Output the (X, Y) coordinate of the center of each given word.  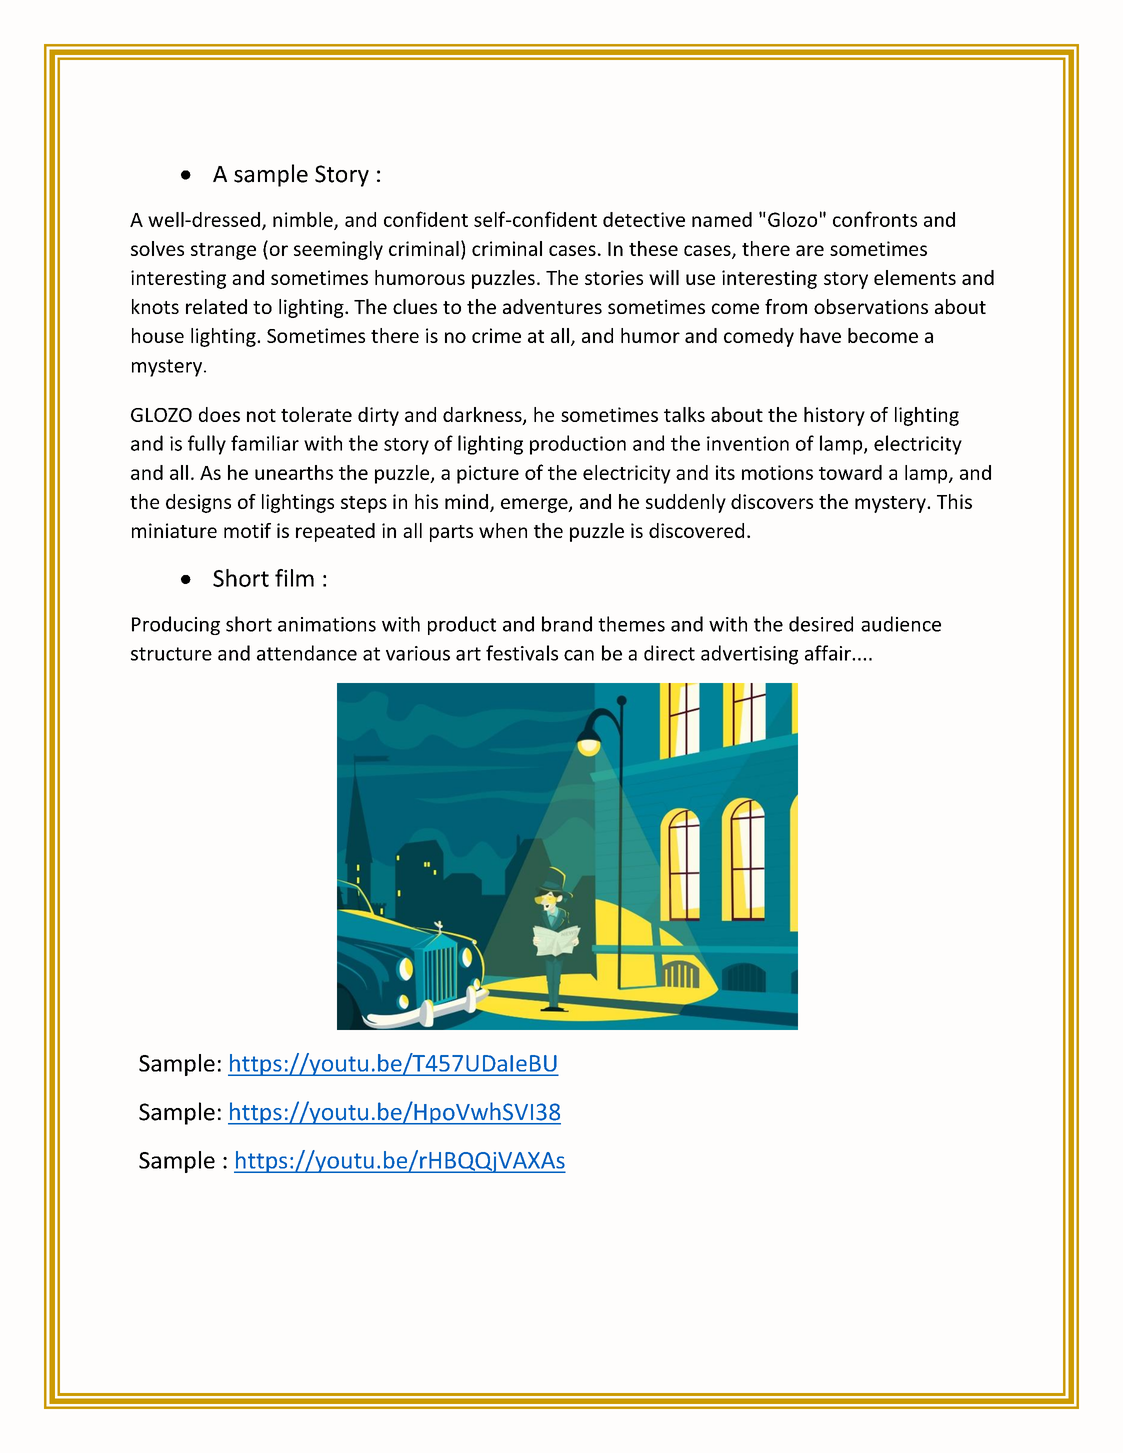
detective (644, 219)
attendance (307, 653)
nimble (304, 220)
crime (496, 335)
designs (198, 503)
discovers (772, 501)
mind (466, 501)
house (158, 335)
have (820, 335)
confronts (875, 219)
